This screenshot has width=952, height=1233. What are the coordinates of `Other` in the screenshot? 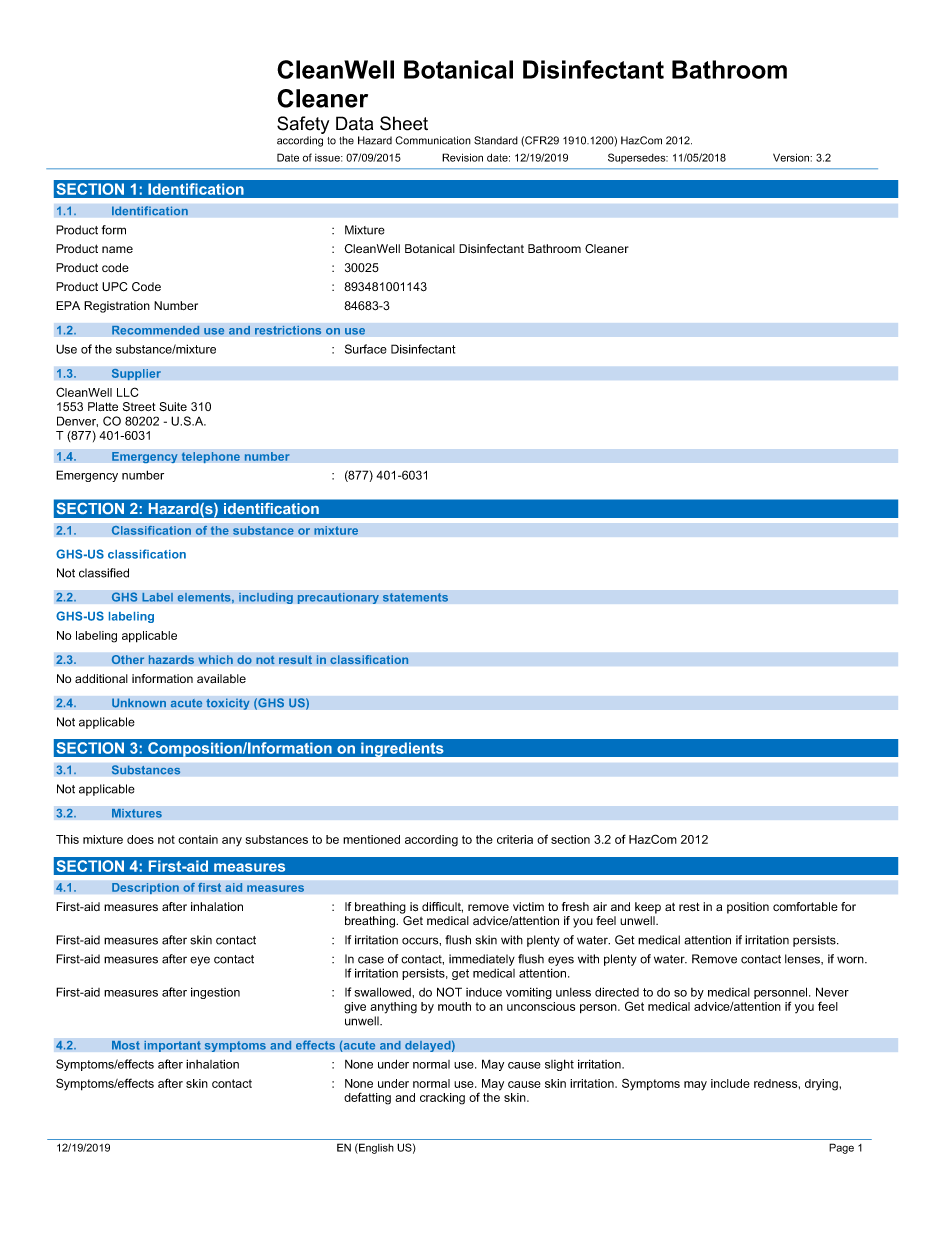 It's located at (128, 660).
